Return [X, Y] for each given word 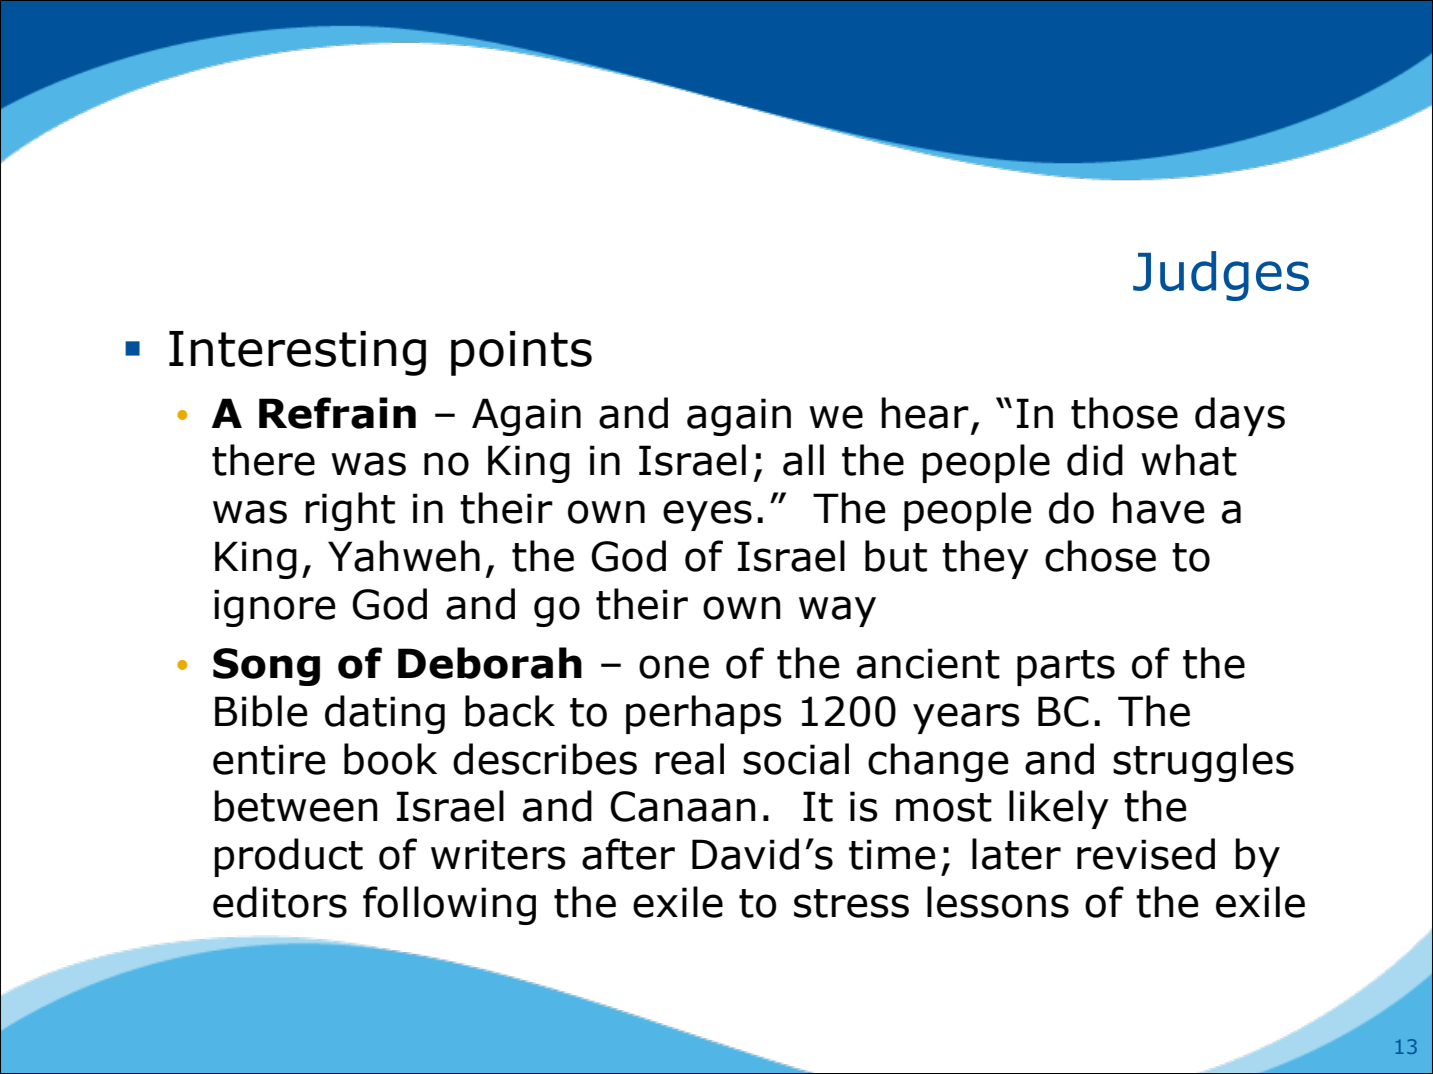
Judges [1221, 276]
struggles [1203, 762]
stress [851, 903]
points [521, 353]
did [1095, 460]
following [449, 905]
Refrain [337, 413]
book [390, 759]
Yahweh [404, 556]
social [796, 759]
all [803, 460]
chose [1100, 556]
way [837, 611]
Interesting [297, 353]
